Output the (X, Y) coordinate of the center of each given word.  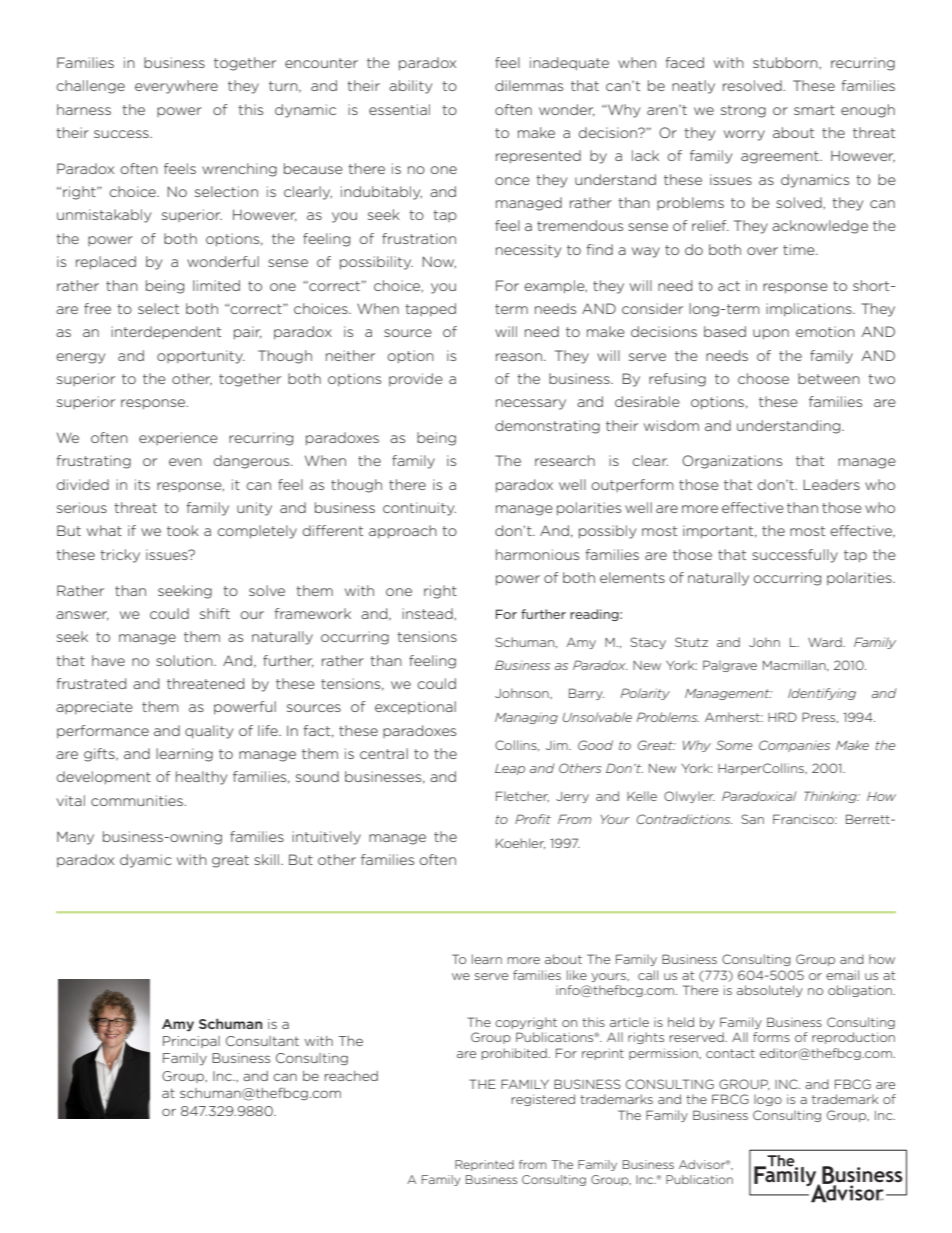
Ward (826, 642)
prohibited (515, 1054)
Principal (191, 1042)
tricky (120, 556)
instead (428, 614)
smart (814, 110)
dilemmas (529, 85)
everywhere (176, 87)
